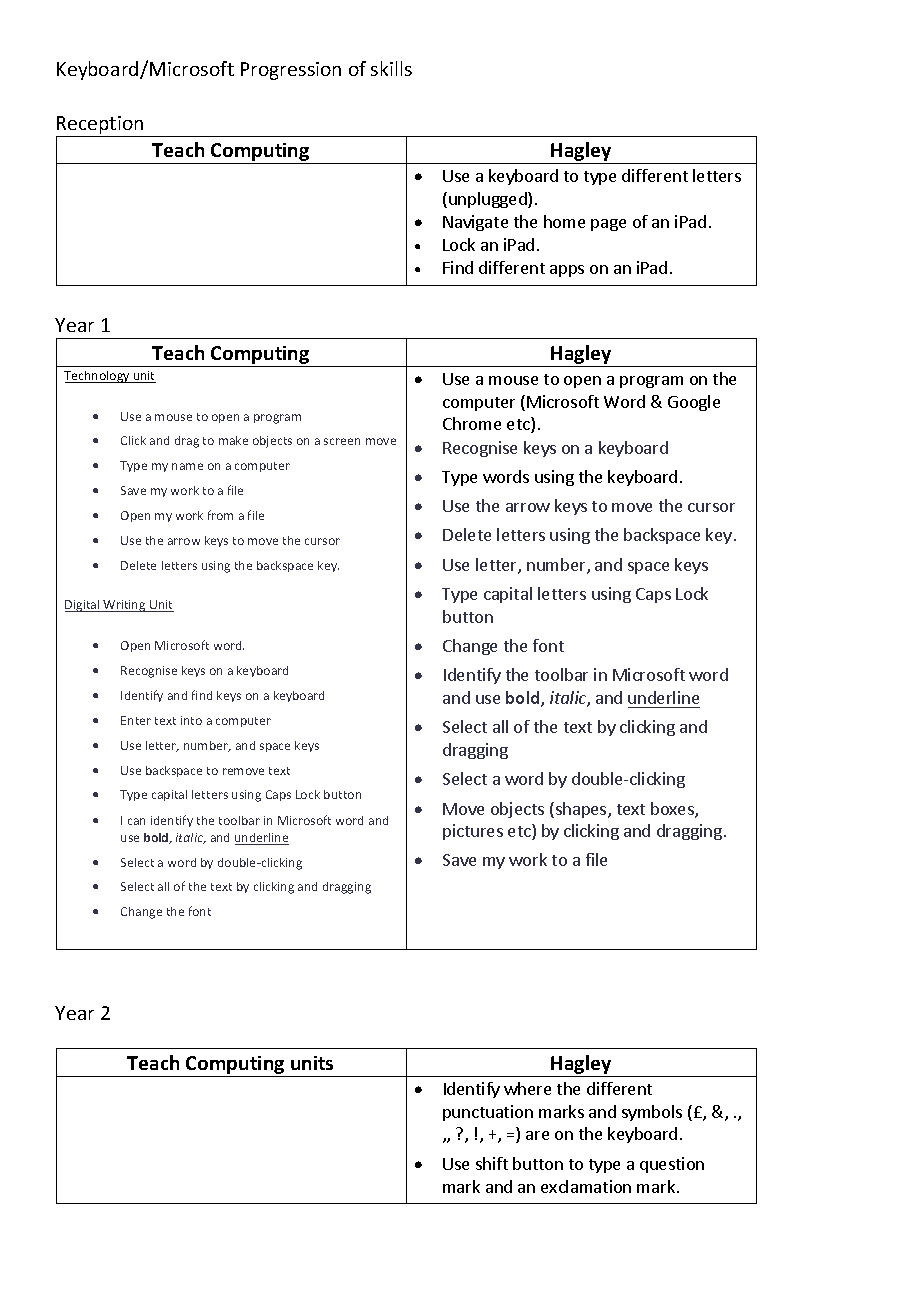 Image resolution: width=924 pixels, height=1308 pixels. I want to click on punctuation, so click(488, 1113).
